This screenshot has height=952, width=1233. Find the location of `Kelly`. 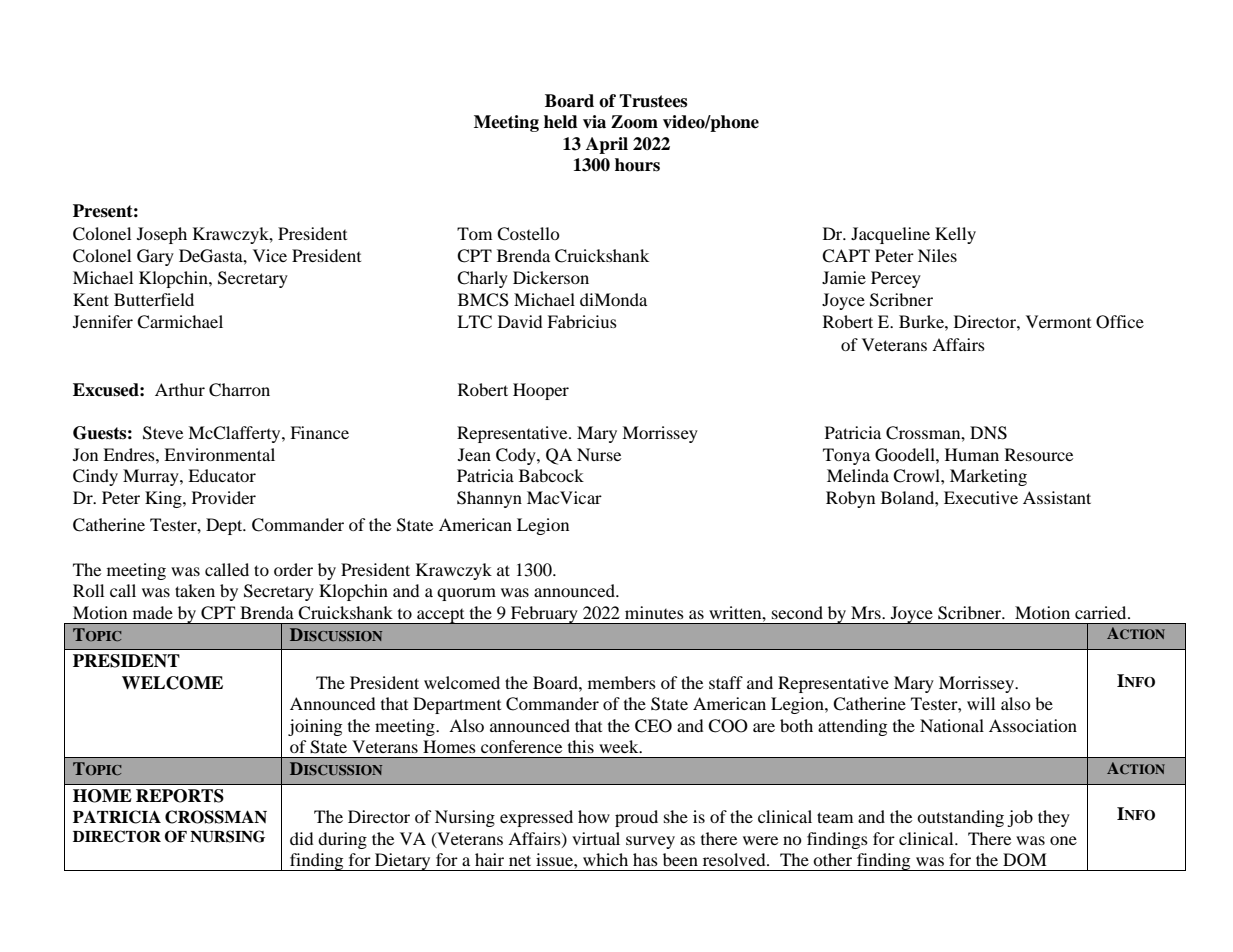

Kelly is located at coordinates (955, 235).
